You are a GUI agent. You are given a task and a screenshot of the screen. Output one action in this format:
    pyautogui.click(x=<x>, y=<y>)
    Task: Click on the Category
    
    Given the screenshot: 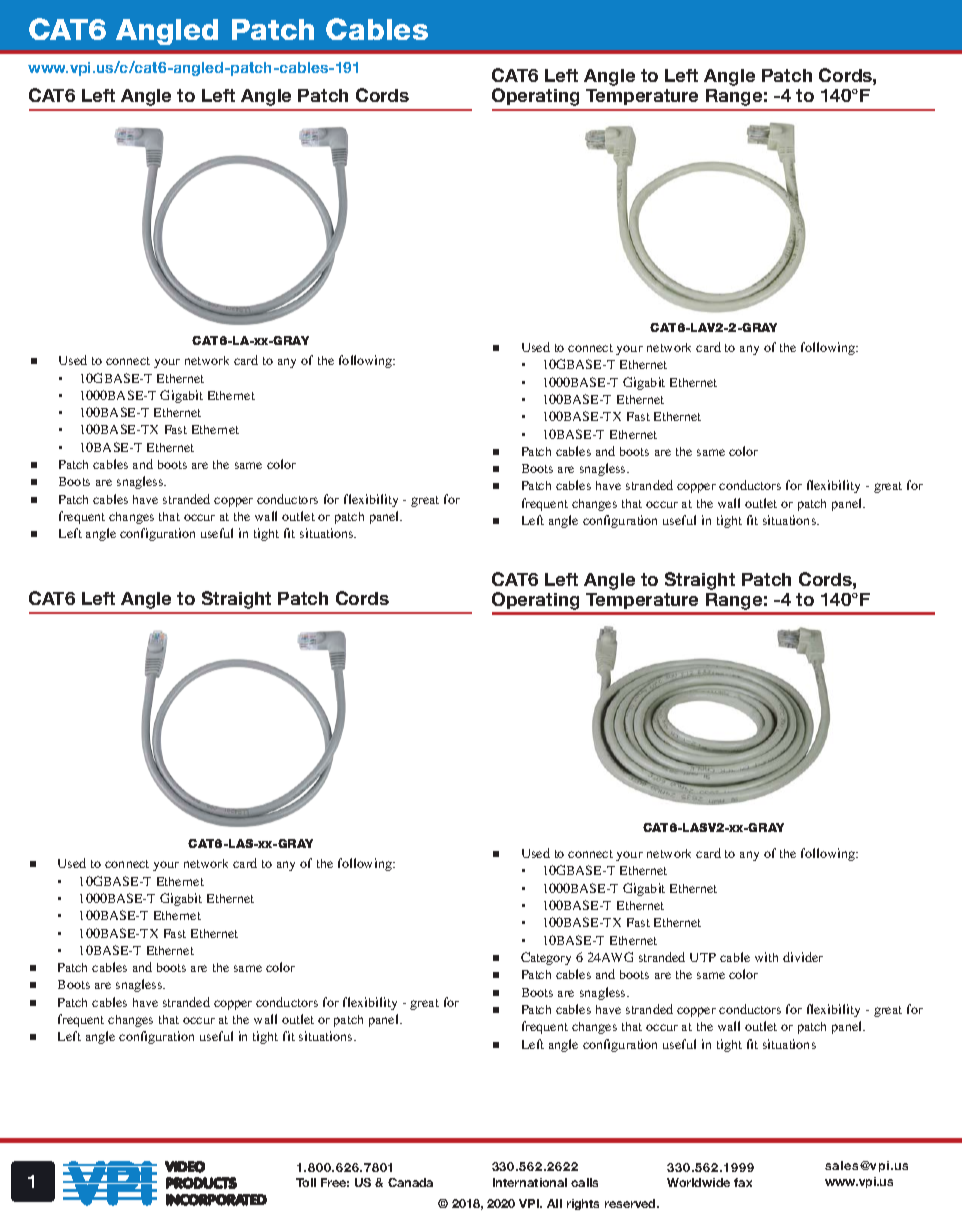 What is the action you would take?
    pyautogui.click(x=546, y=958)
